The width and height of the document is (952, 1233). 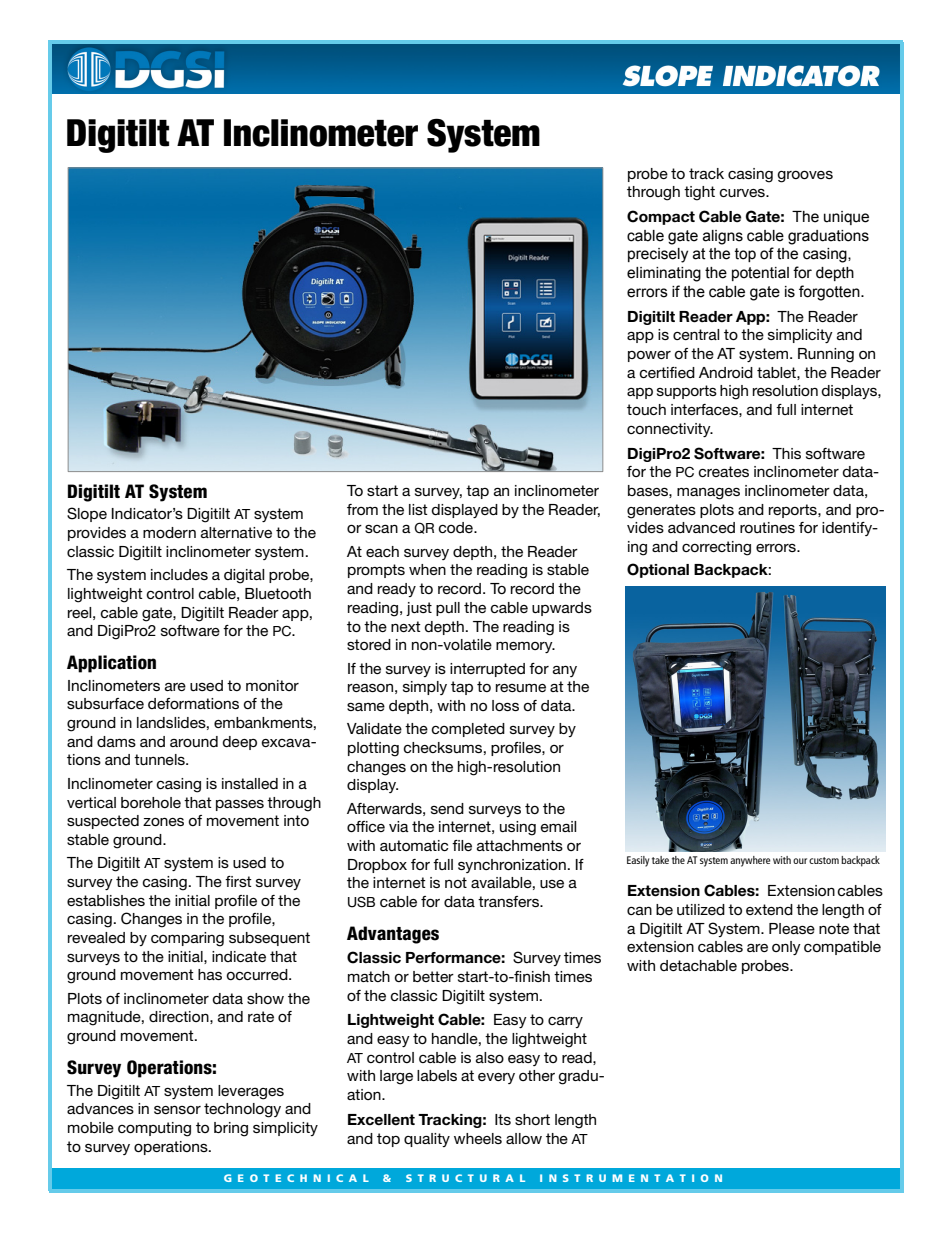 What do you see at coordinates (447, 808) in the document?
I see `send` at bounding box center [447, 808].
